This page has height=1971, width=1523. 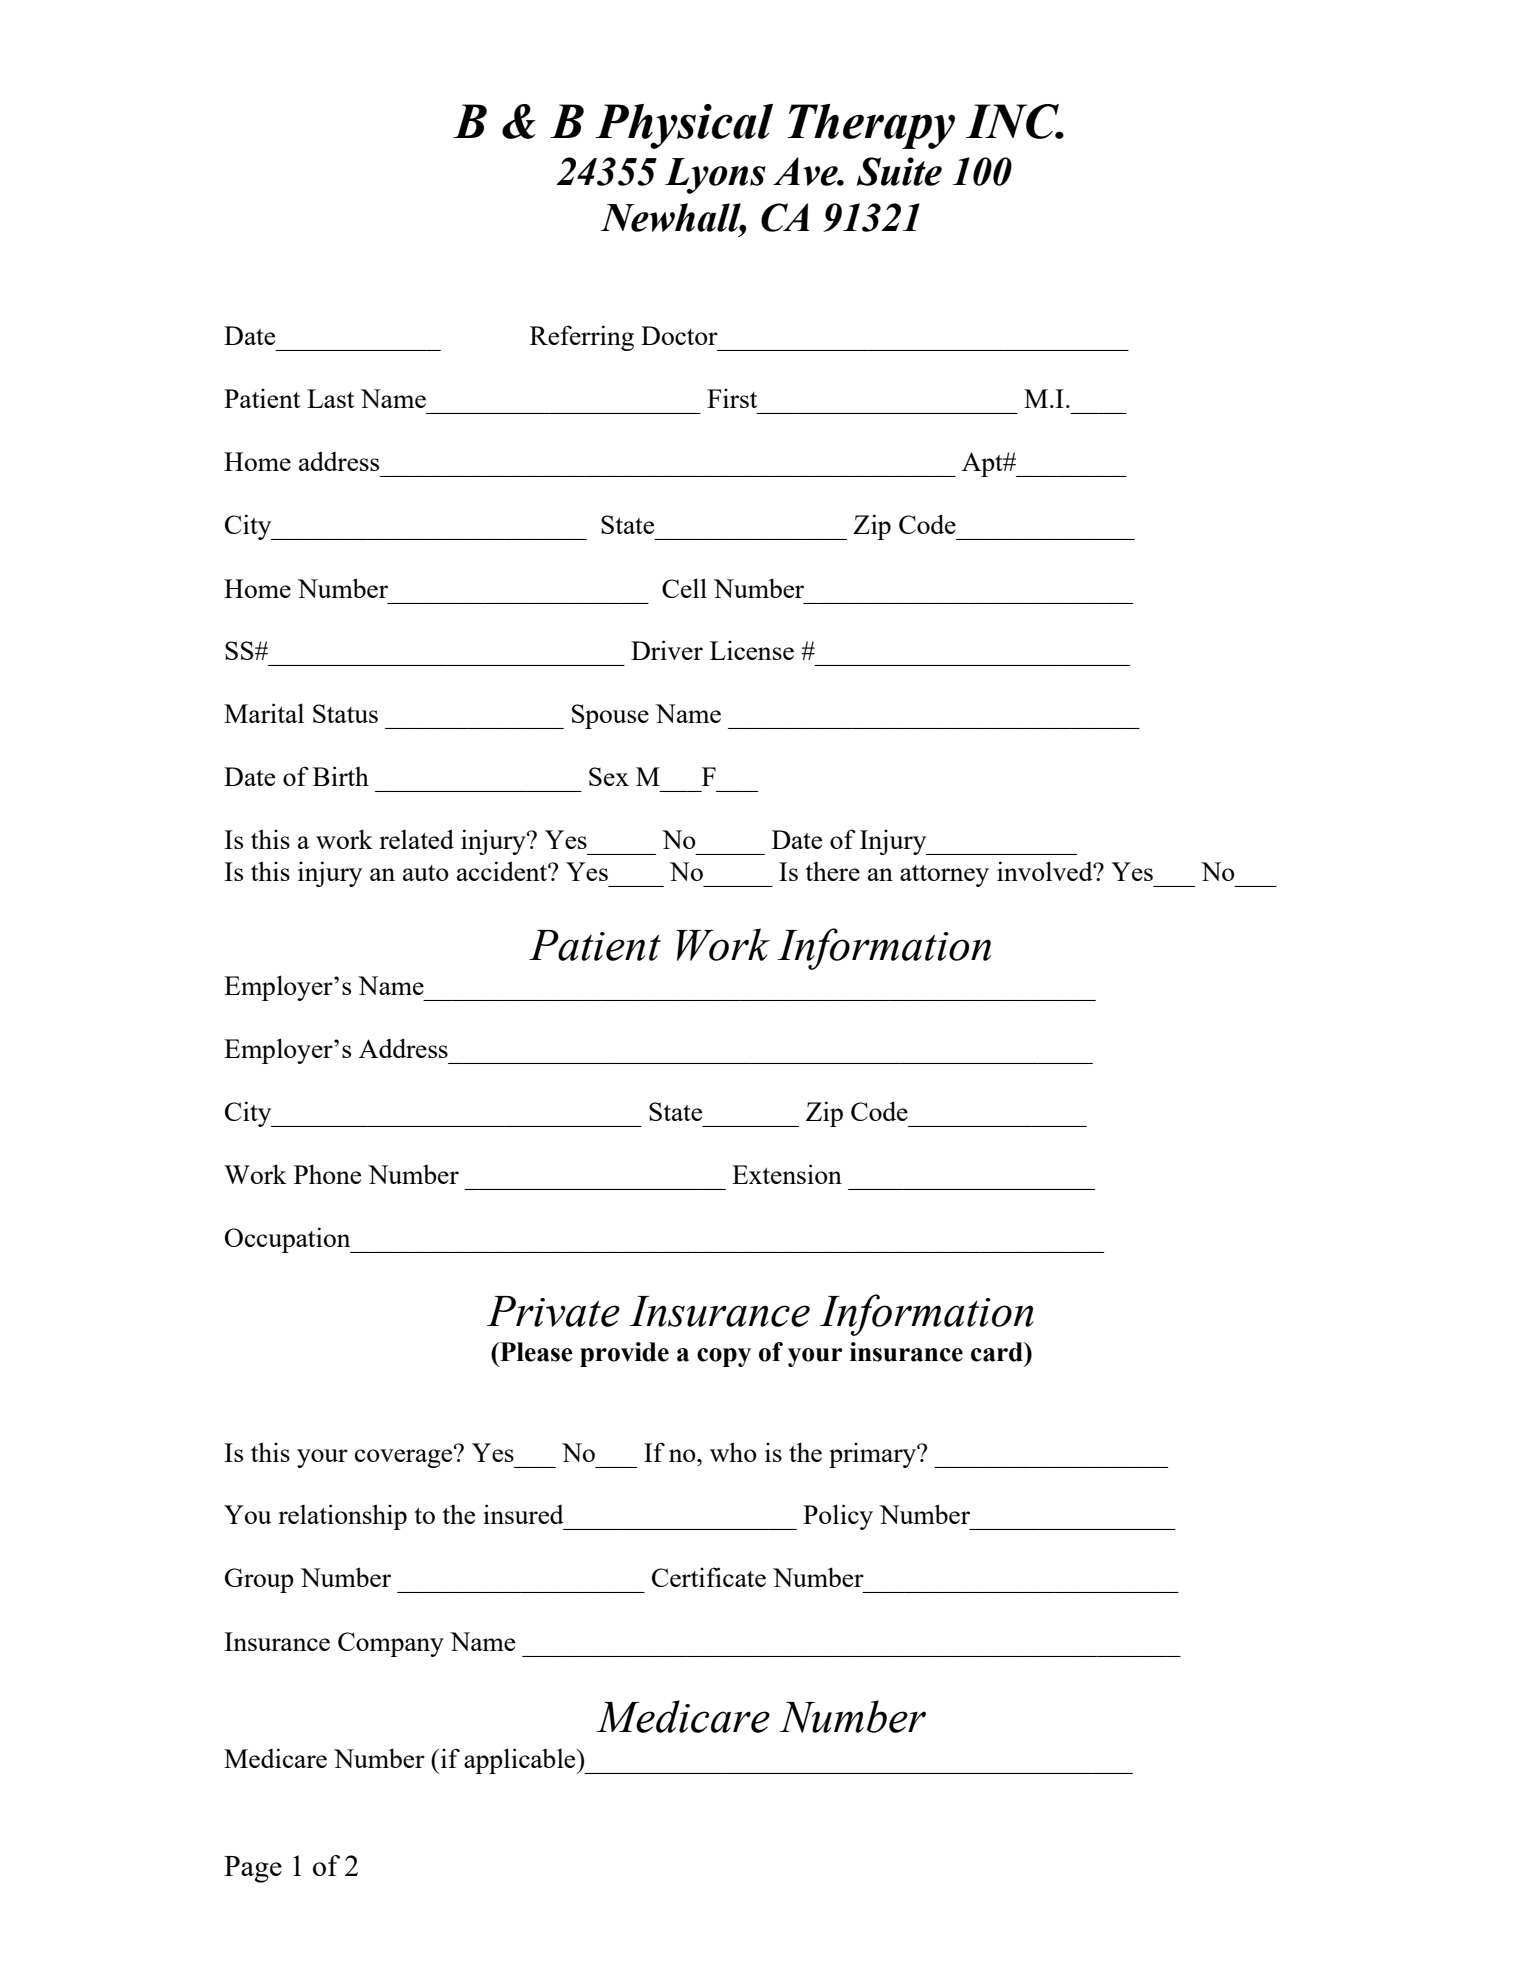 I want to click on Status, so click(x=345, y=713).
